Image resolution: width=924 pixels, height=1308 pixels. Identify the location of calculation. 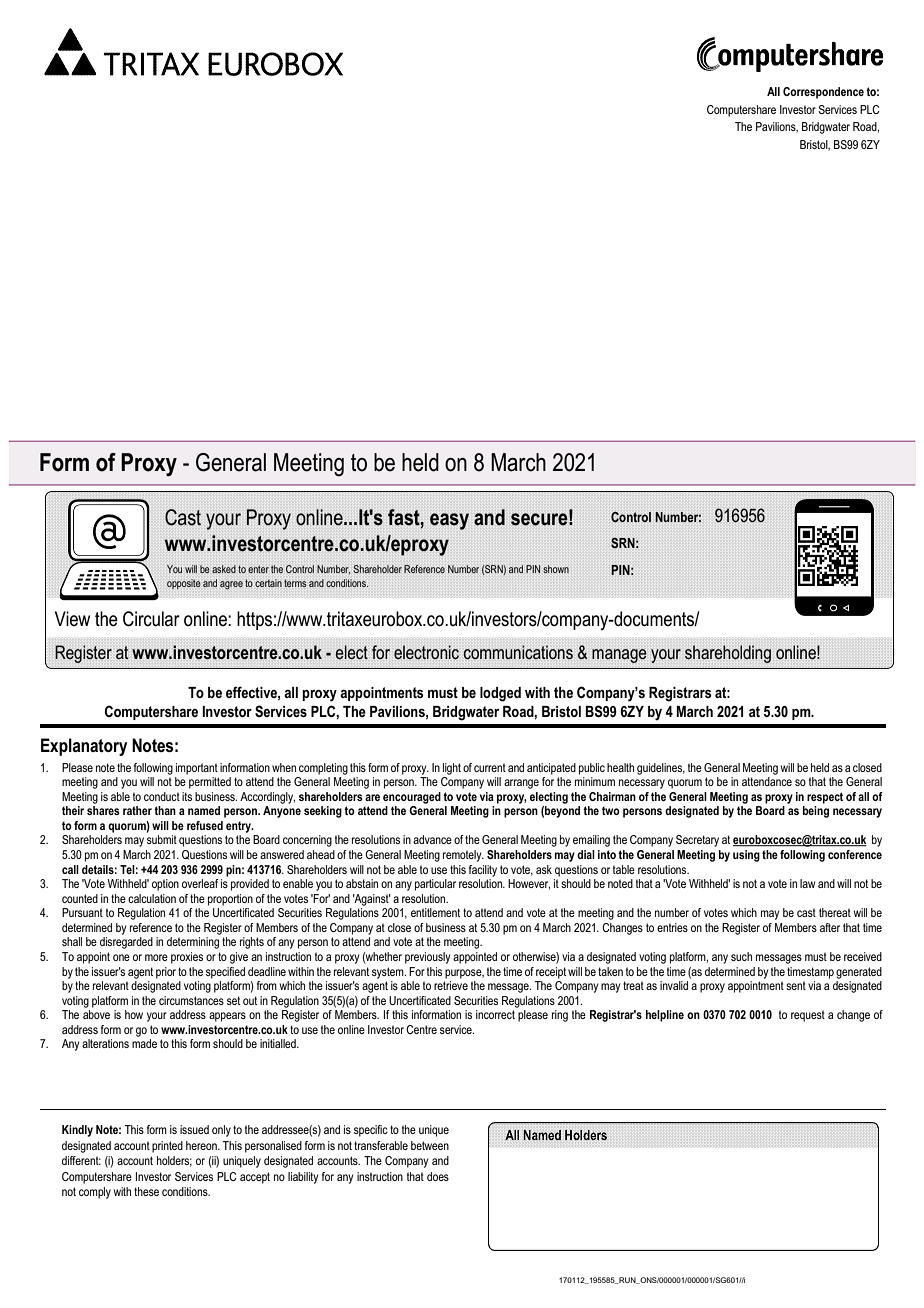
(152, 898).
